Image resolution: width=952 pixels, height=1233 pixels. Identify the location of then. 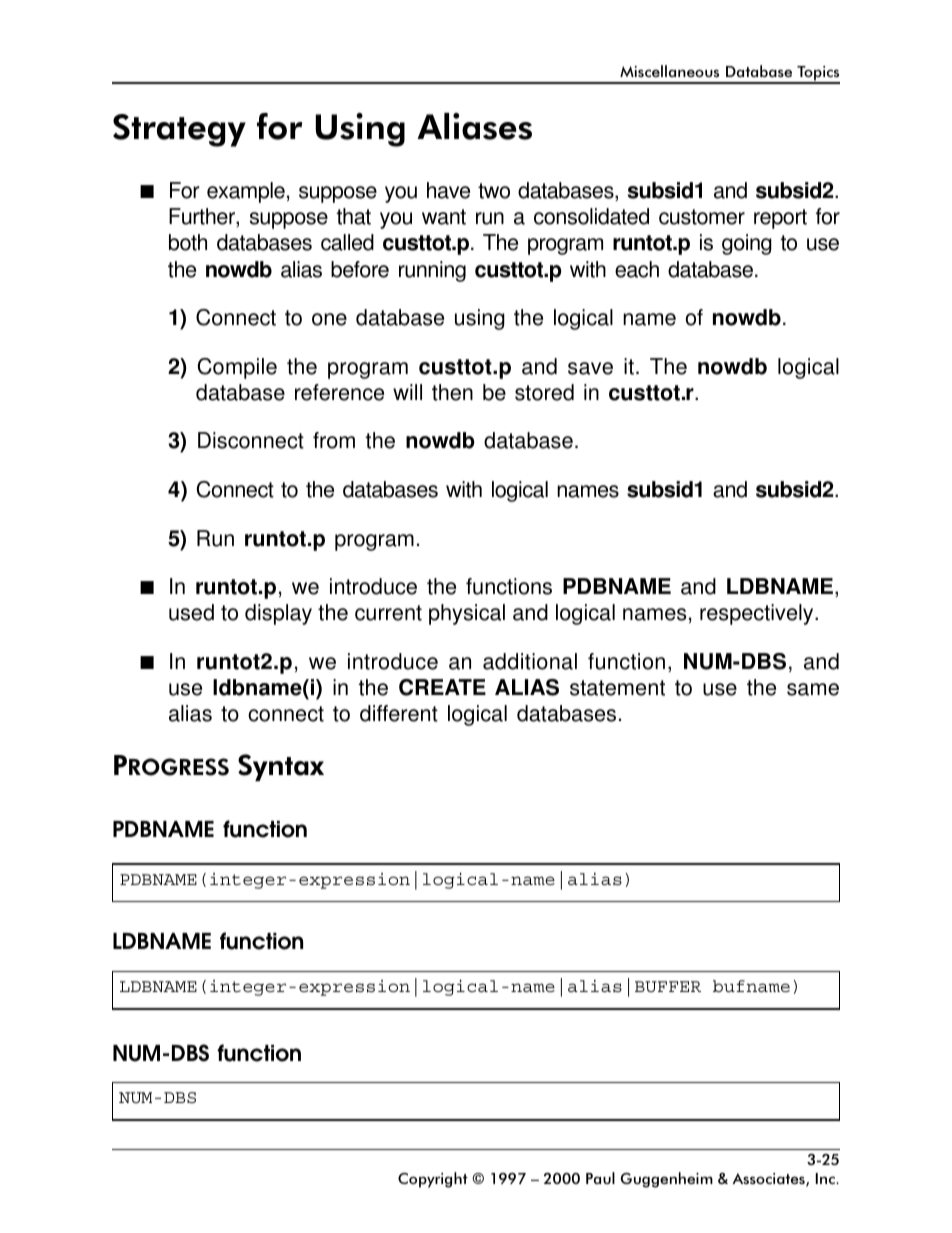
(452, 392).
